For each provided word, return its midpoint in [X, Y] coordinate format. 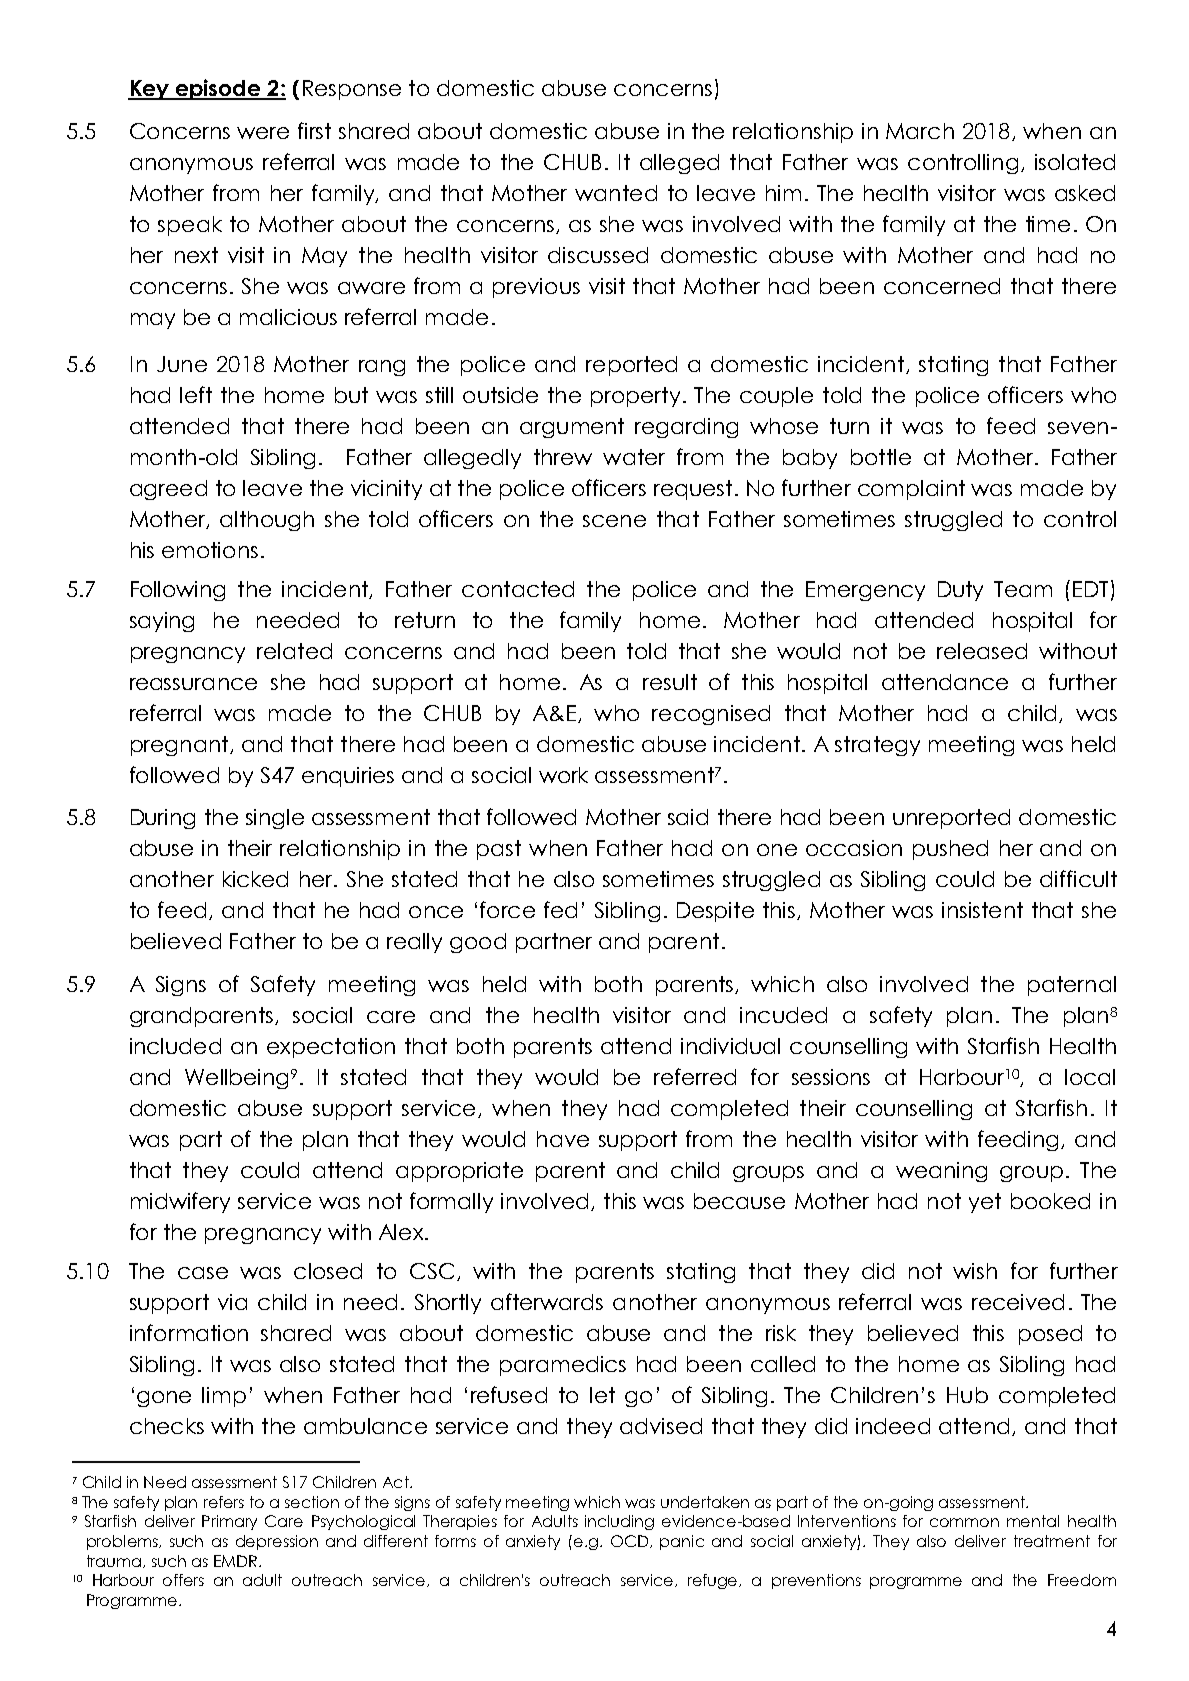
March [920, 131]
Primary [229, 1522]
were [263, 133]
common [964, 1522]
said [688, 817]
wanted [616, 193]
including [619, 1522]
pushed [950, 850]
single [275, 819]
